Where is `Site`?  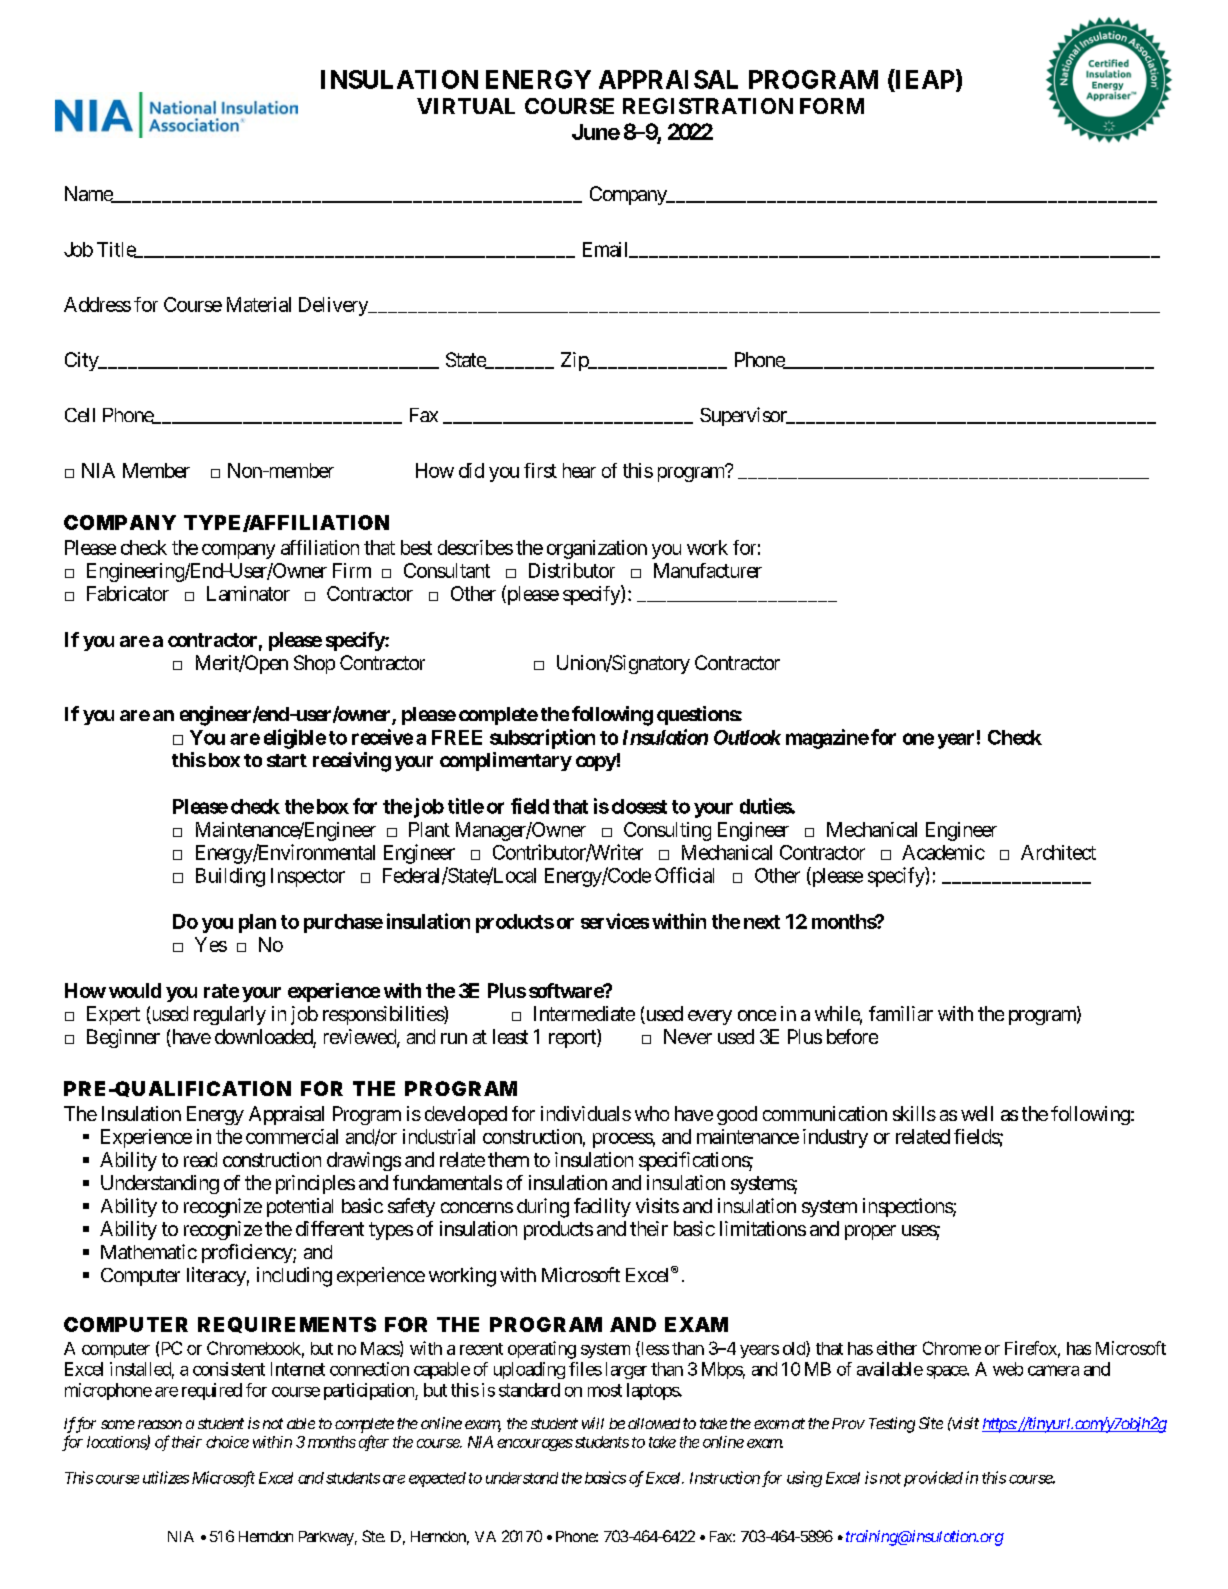 Site is located at coordinates (931, 1423).
